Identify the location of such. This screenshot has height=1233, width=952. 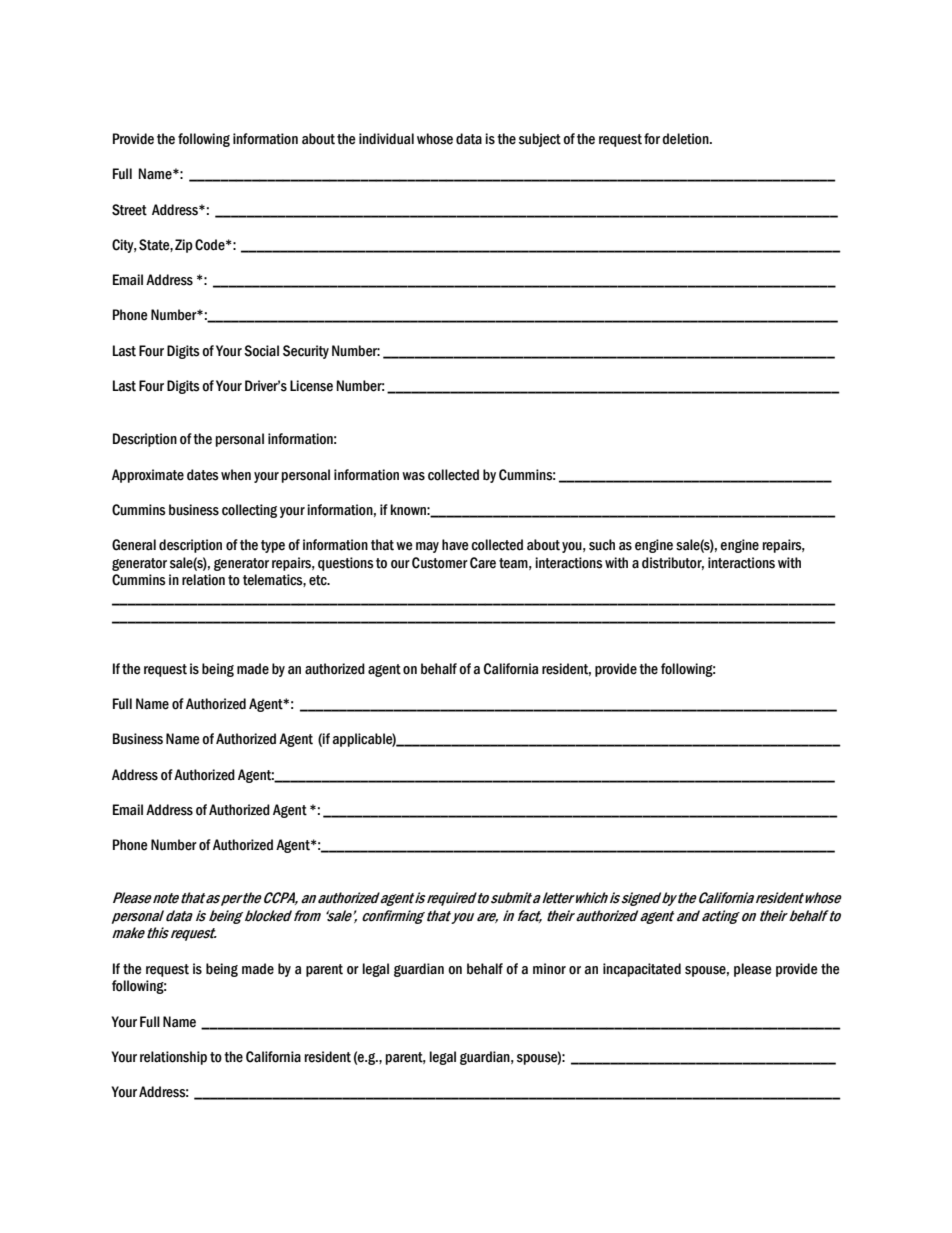
(602, 545).
